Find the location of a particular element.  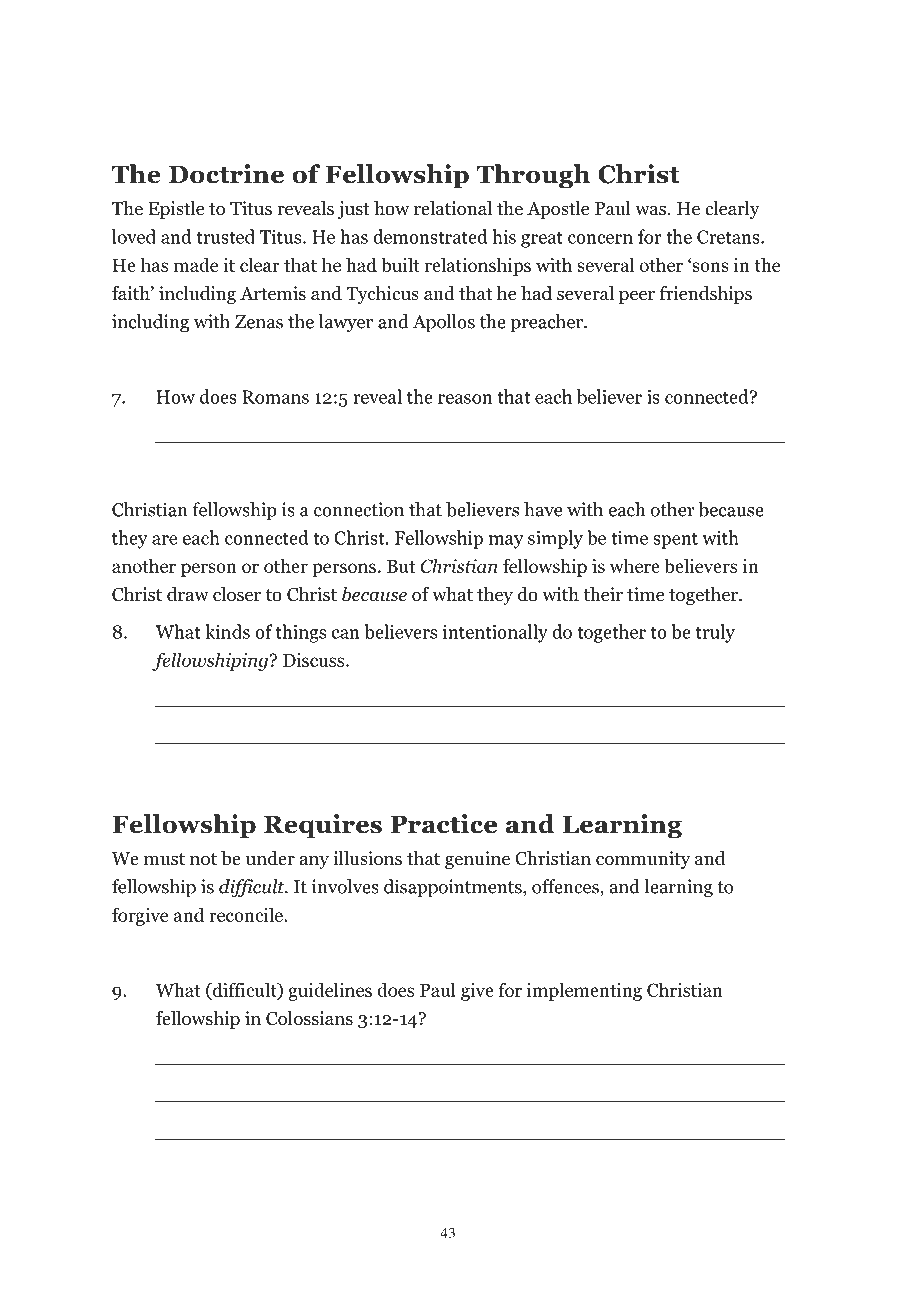

implementing is located at coordinates (584, 991).
